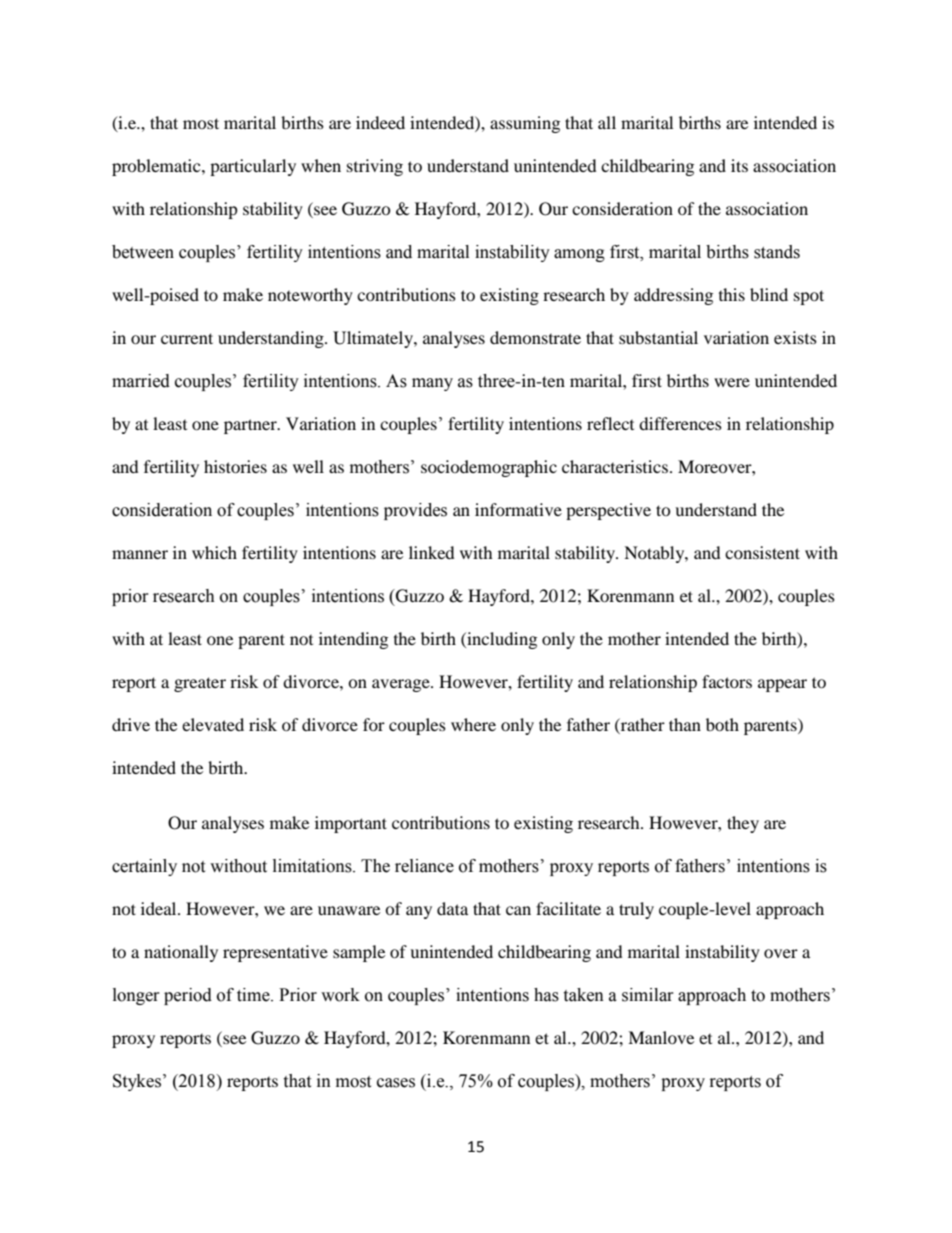 The image size is (952, 1233). What do you see at coordinates (518, 509) in the page?
I see `informative` at bounding box center [518, 509].
